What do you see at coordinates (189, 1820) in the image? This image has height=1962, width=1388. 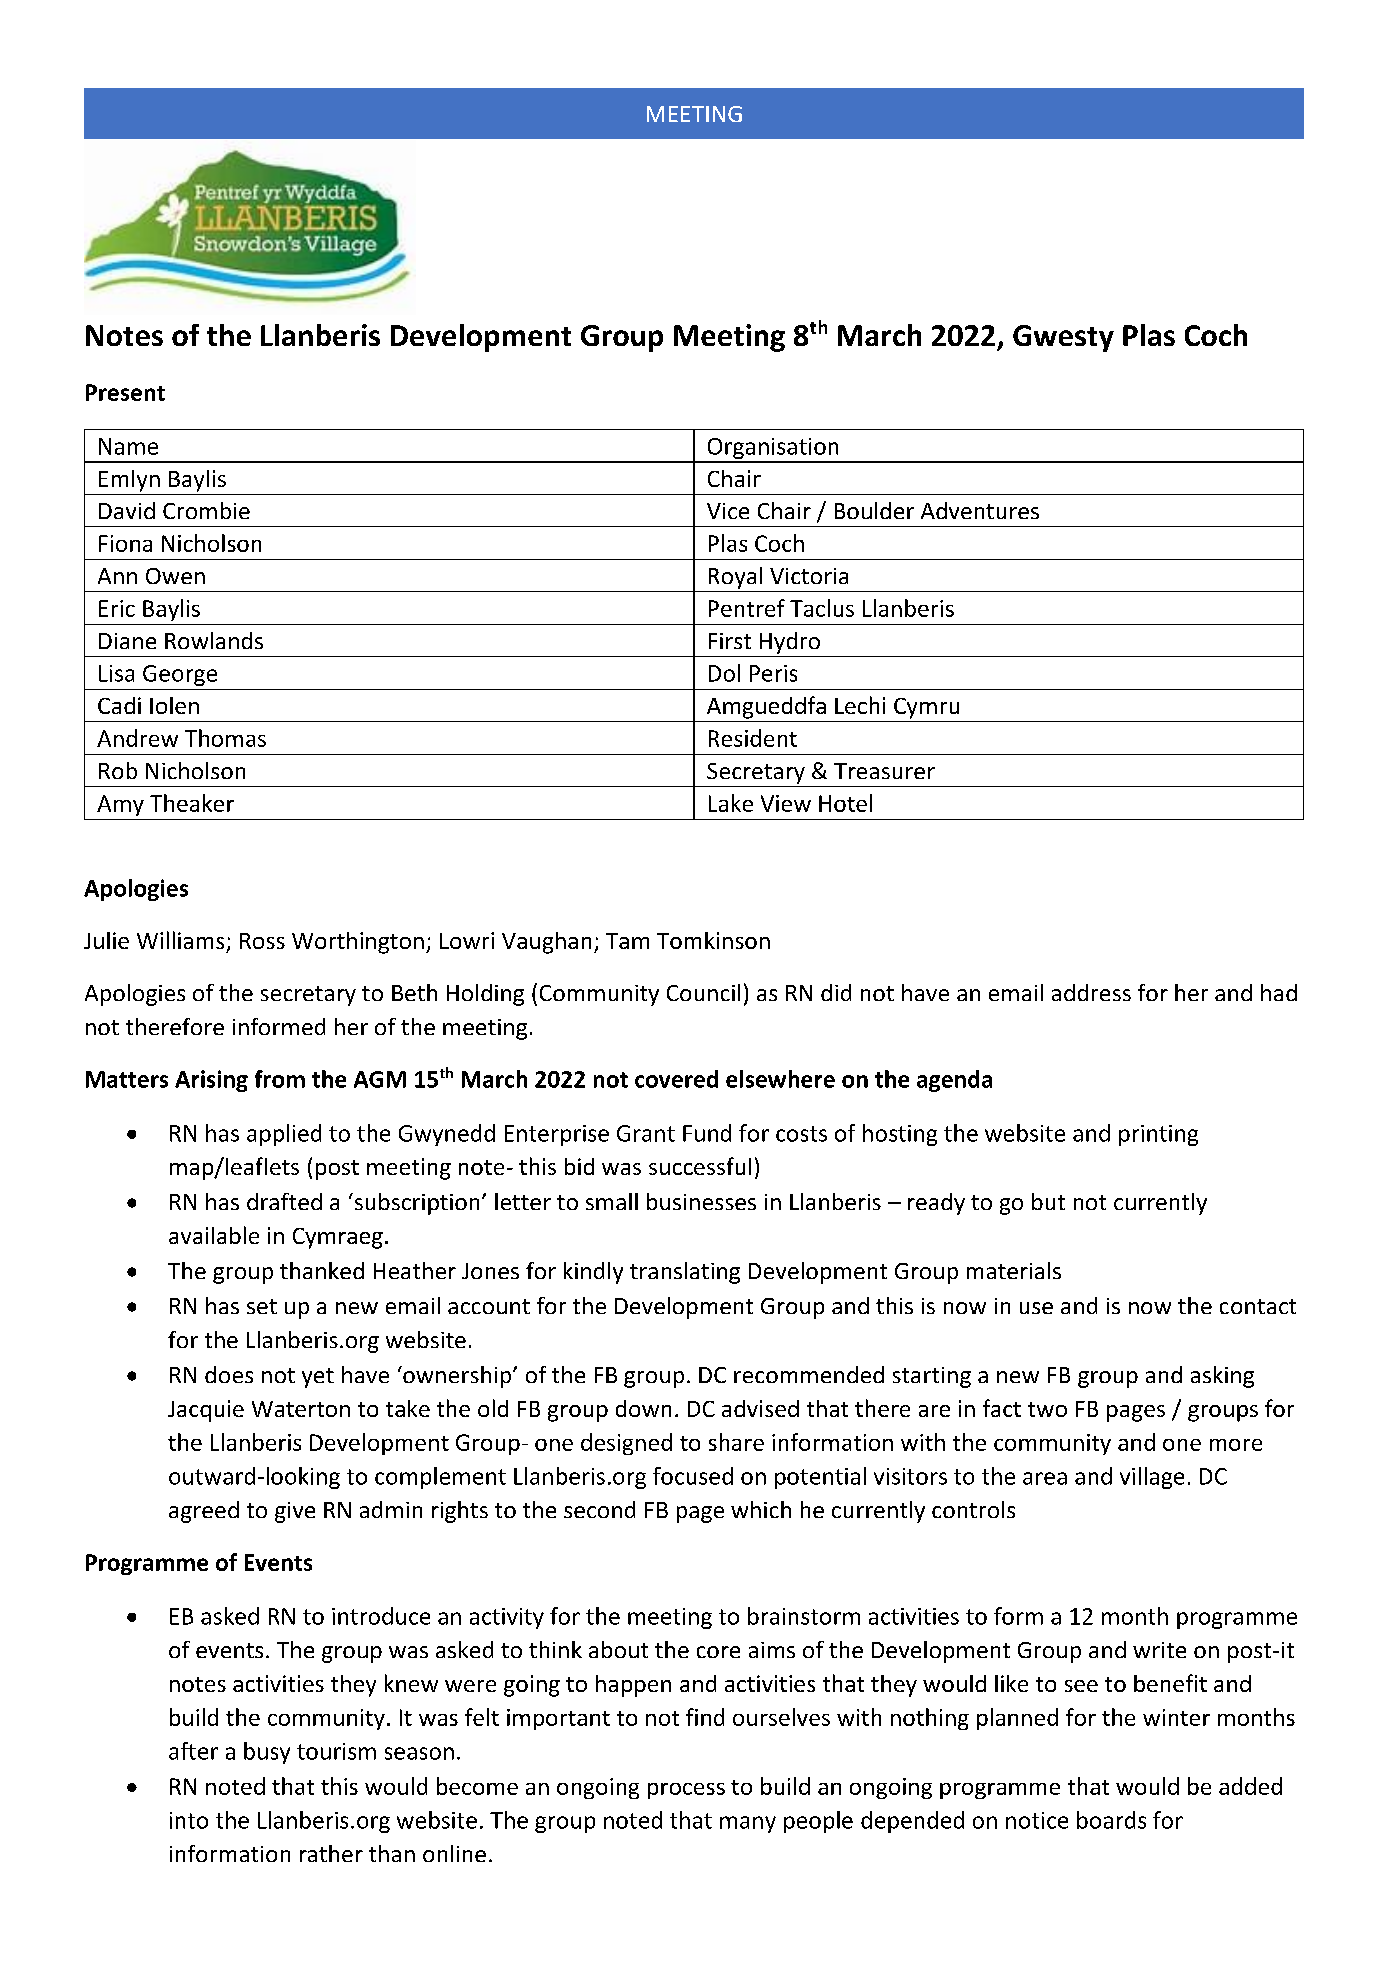 I see `into` at bounding box center [189, 1820].
